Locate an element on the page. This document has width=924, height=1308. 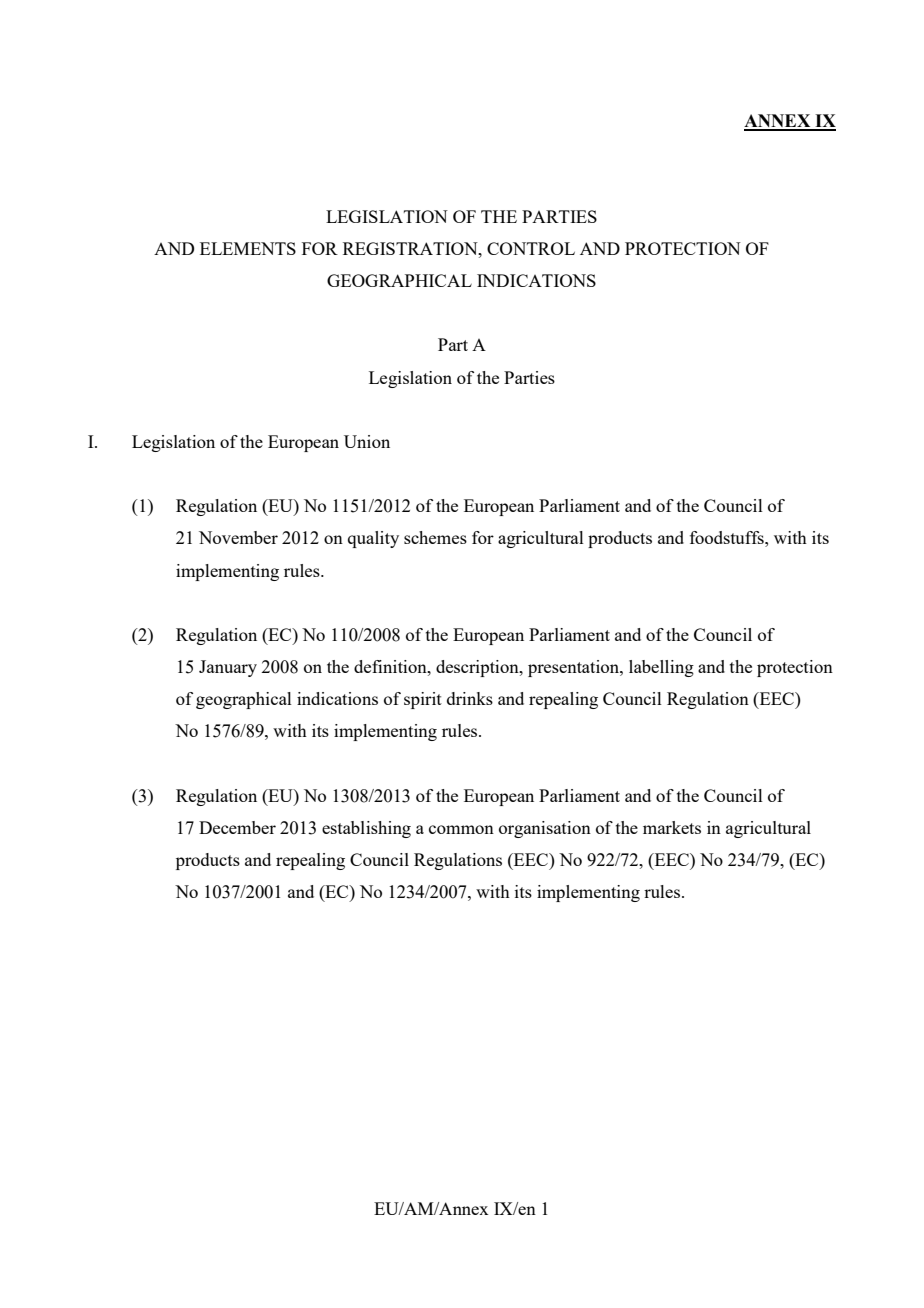
January is located at coordinates (228, 668).
